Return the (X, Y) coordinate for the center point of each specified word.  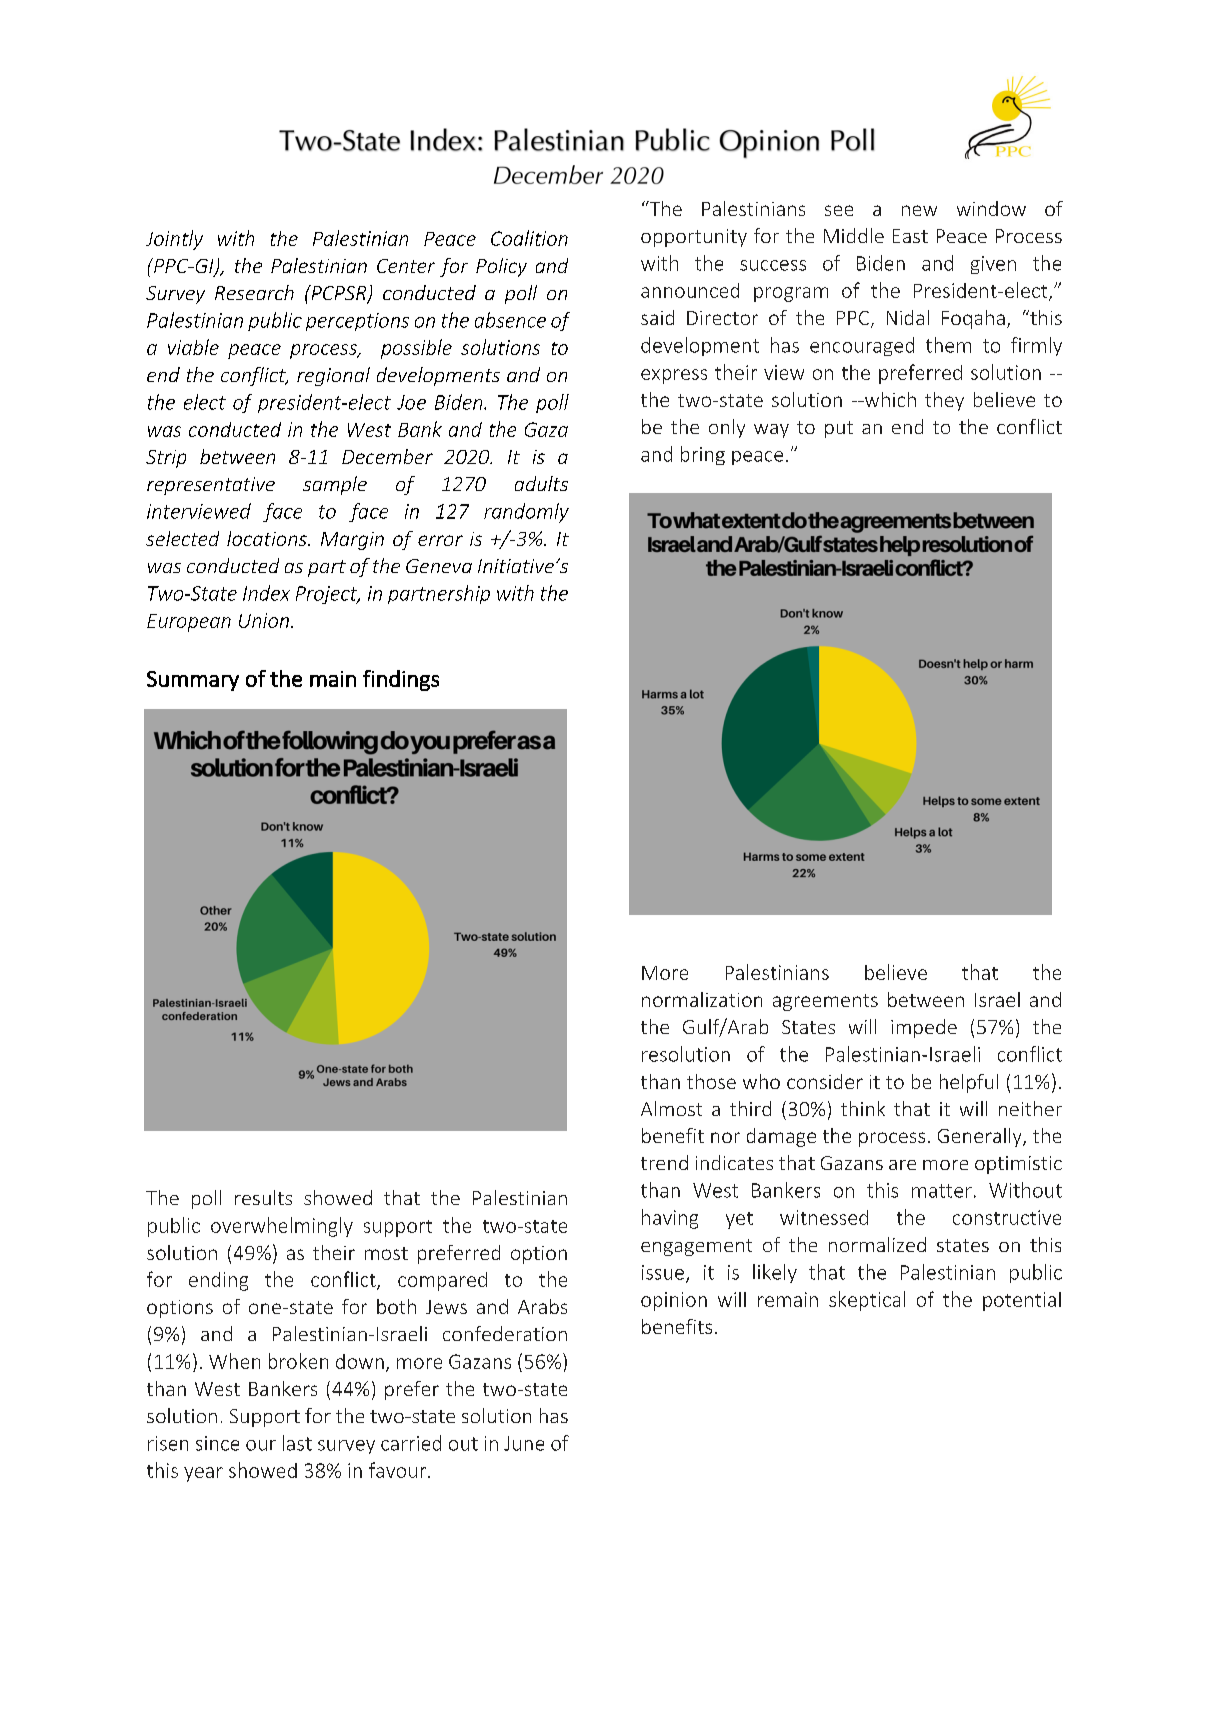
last (297, 1443)
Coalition (529, 238)
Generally (981, 1137)
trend (664, 1162)
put (839, 429)
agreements (825, 1002)
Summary (193, 681)
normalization (702, 999)
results (263, 1197)
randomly (526, 513)
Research (254, 292)
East (910, 236)
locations (268, 538)
